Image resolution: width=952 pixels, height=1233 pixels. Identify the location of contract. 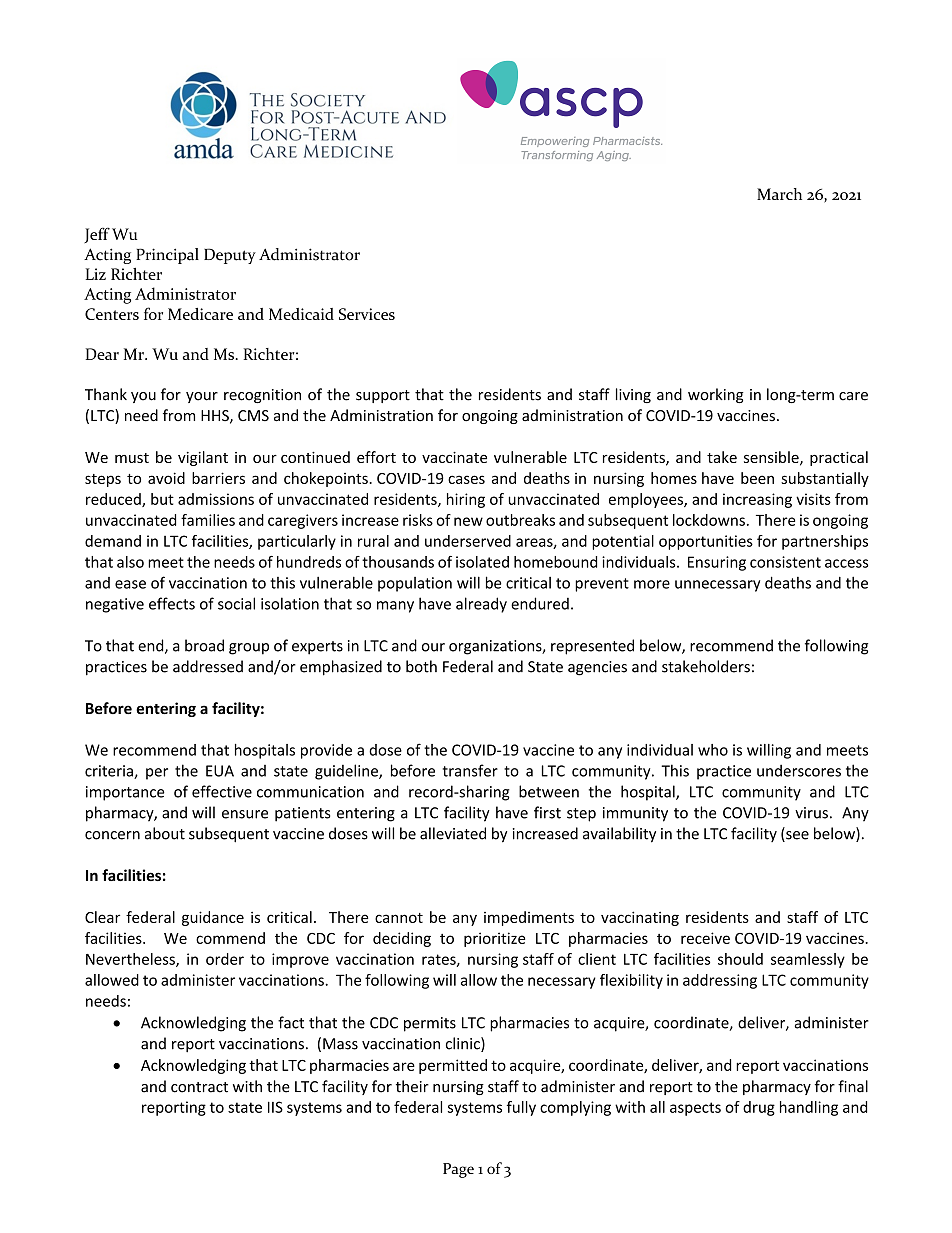
(199, 1087).
